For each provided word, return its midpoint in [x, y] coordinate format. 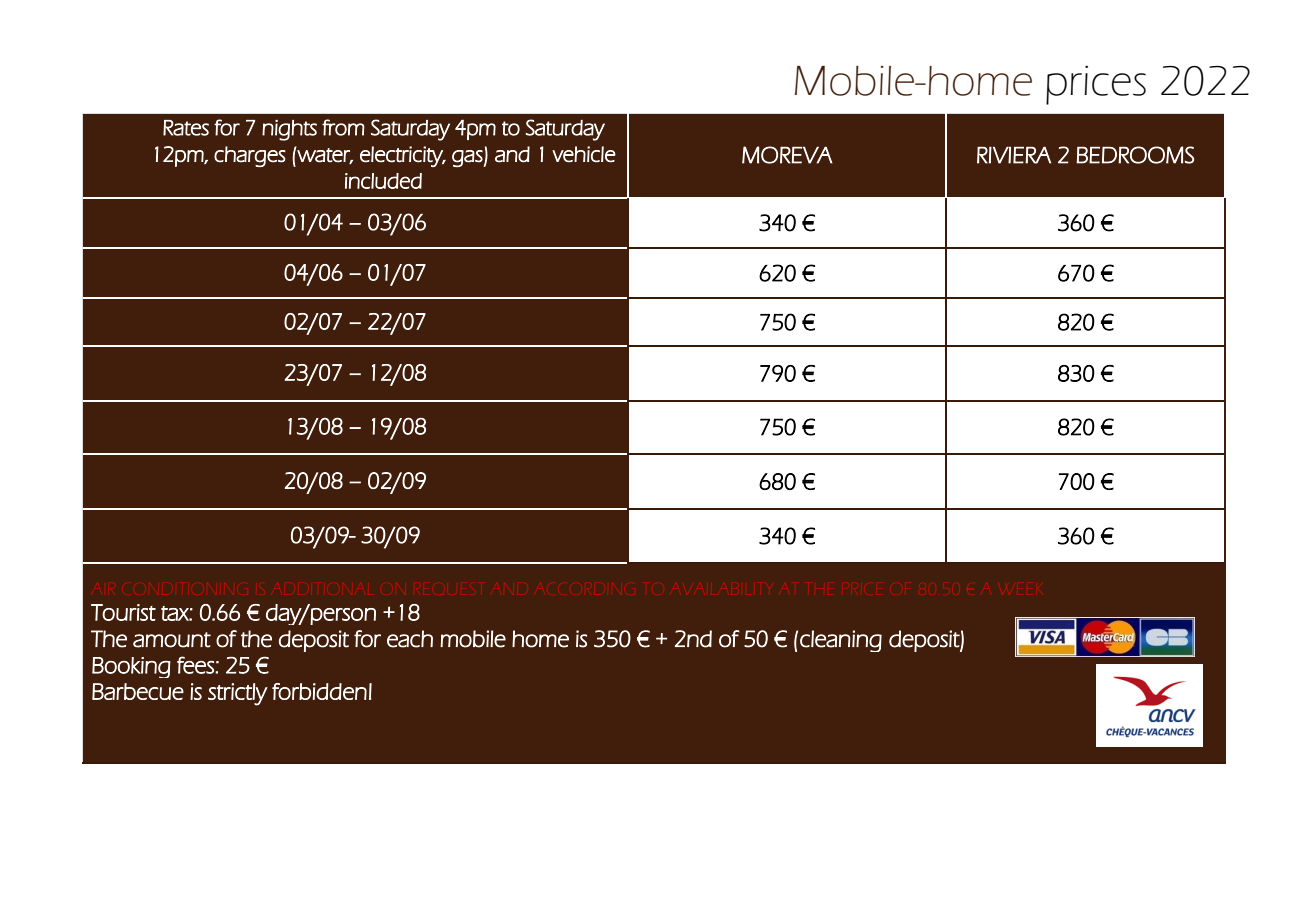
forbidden [319, 691]
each [410, 639]
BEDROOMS [1135, 155]
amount [172, 640]
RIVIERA [1014, 155]
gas [468, 158]
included [383, 181]
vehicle [584, 154]
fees [196, 665]
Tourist [123, 612]
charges [250, 156]
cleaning [841, 641]
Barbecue [138, 691]
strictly [238, 694]
